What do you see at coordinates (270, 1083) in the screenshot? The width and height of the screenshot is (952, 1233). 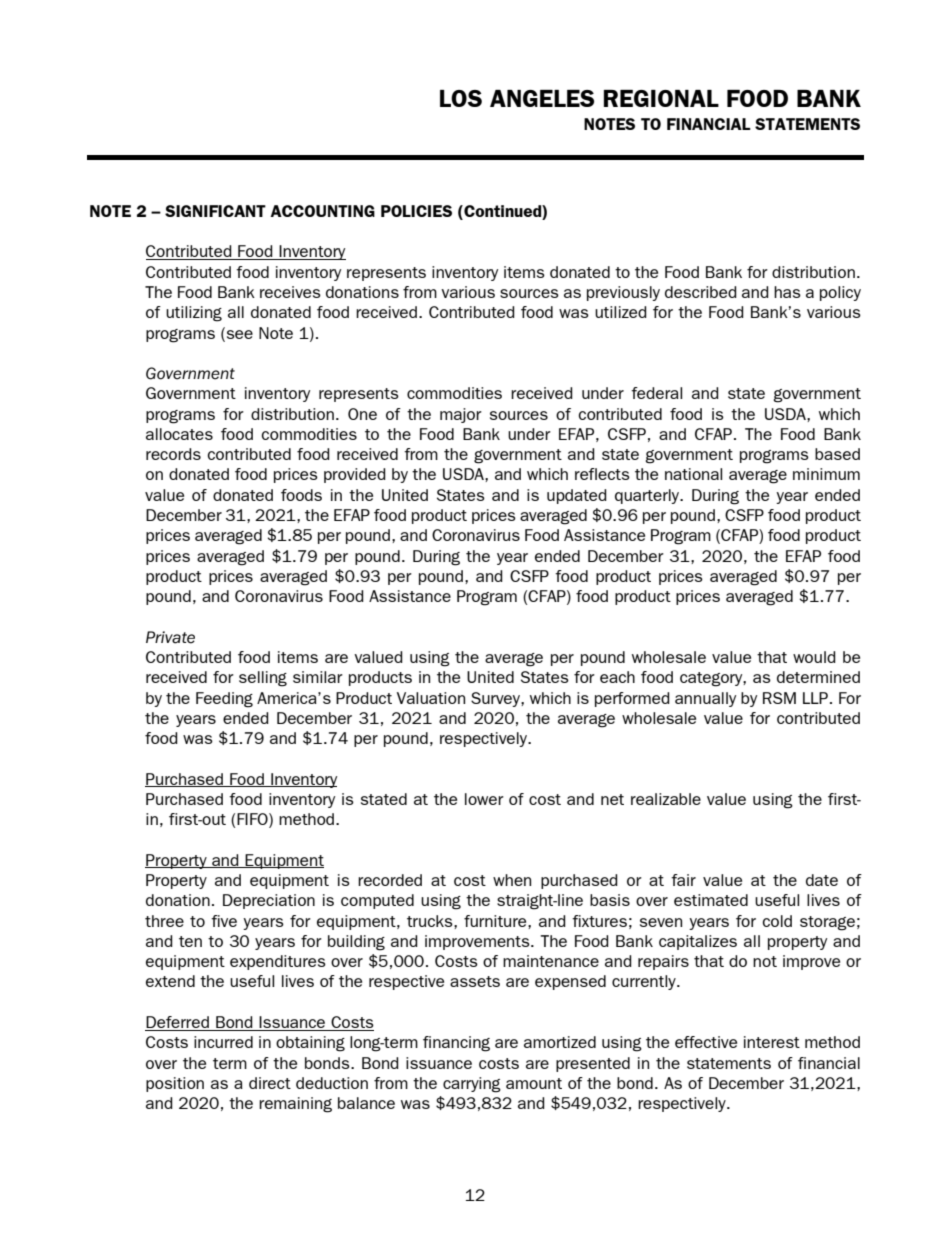 I see `direct` at bounding box center [270, 1083].
